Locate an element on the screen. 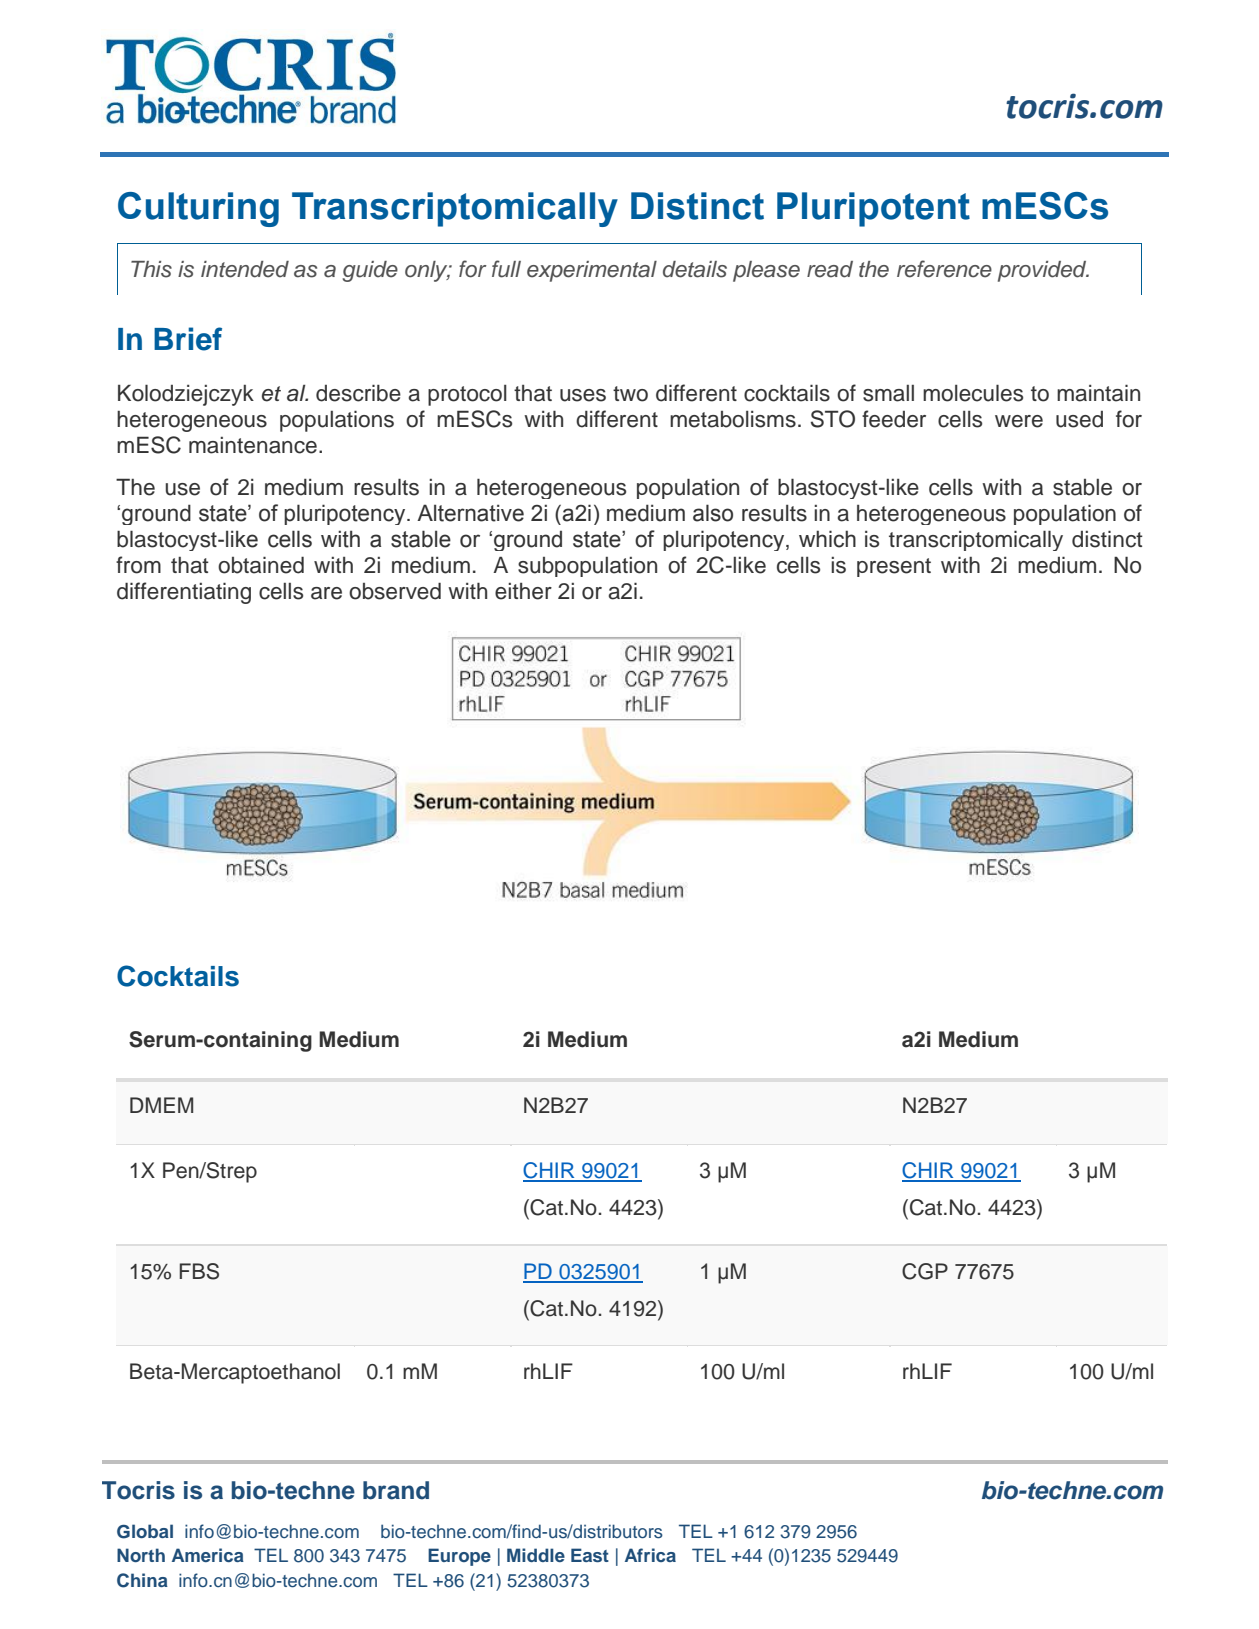 The width and height of the screenshot is (1259, 1629). intended is located at coordinates (245, 269).
